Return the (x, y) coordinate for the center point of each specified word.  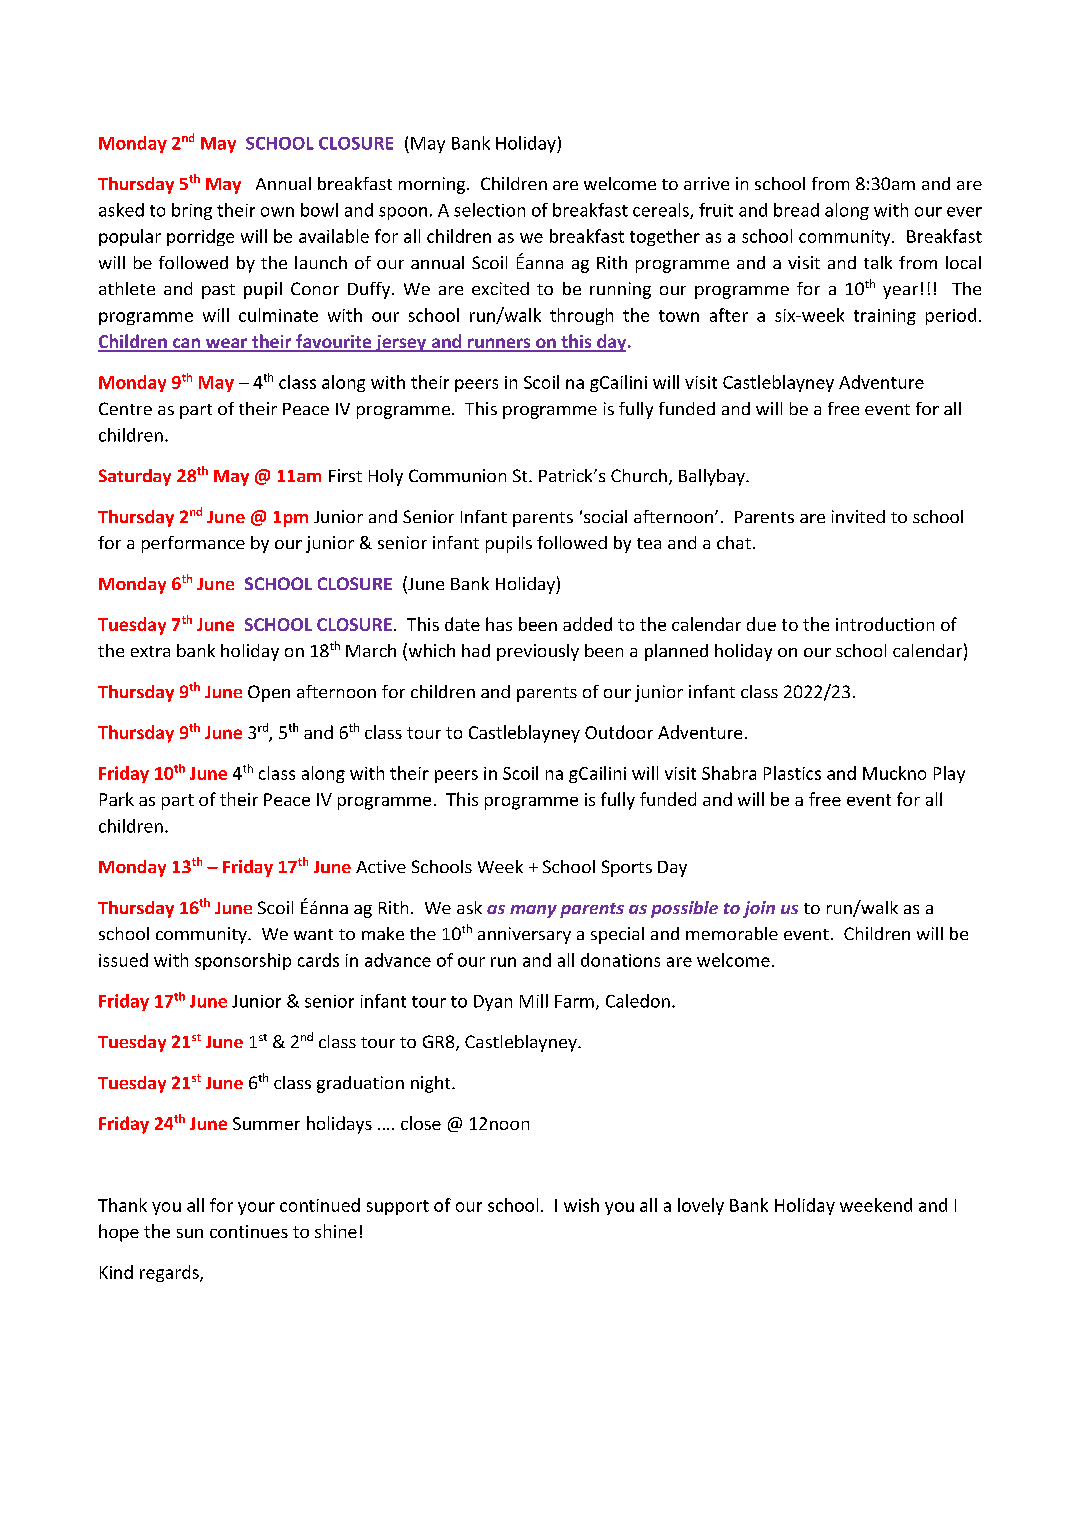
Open (269, 693)
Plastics (792, 773)
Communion (457, 475)
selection (489, 210)
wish (581, 1205)
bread (796, 210)
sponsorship (243, 961)
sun (190, 1233)
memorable (732, 933)
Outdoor (619, 732)
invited (858, 516)
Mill (534, 1001)
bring (192, 211)
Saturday (135, 477)
